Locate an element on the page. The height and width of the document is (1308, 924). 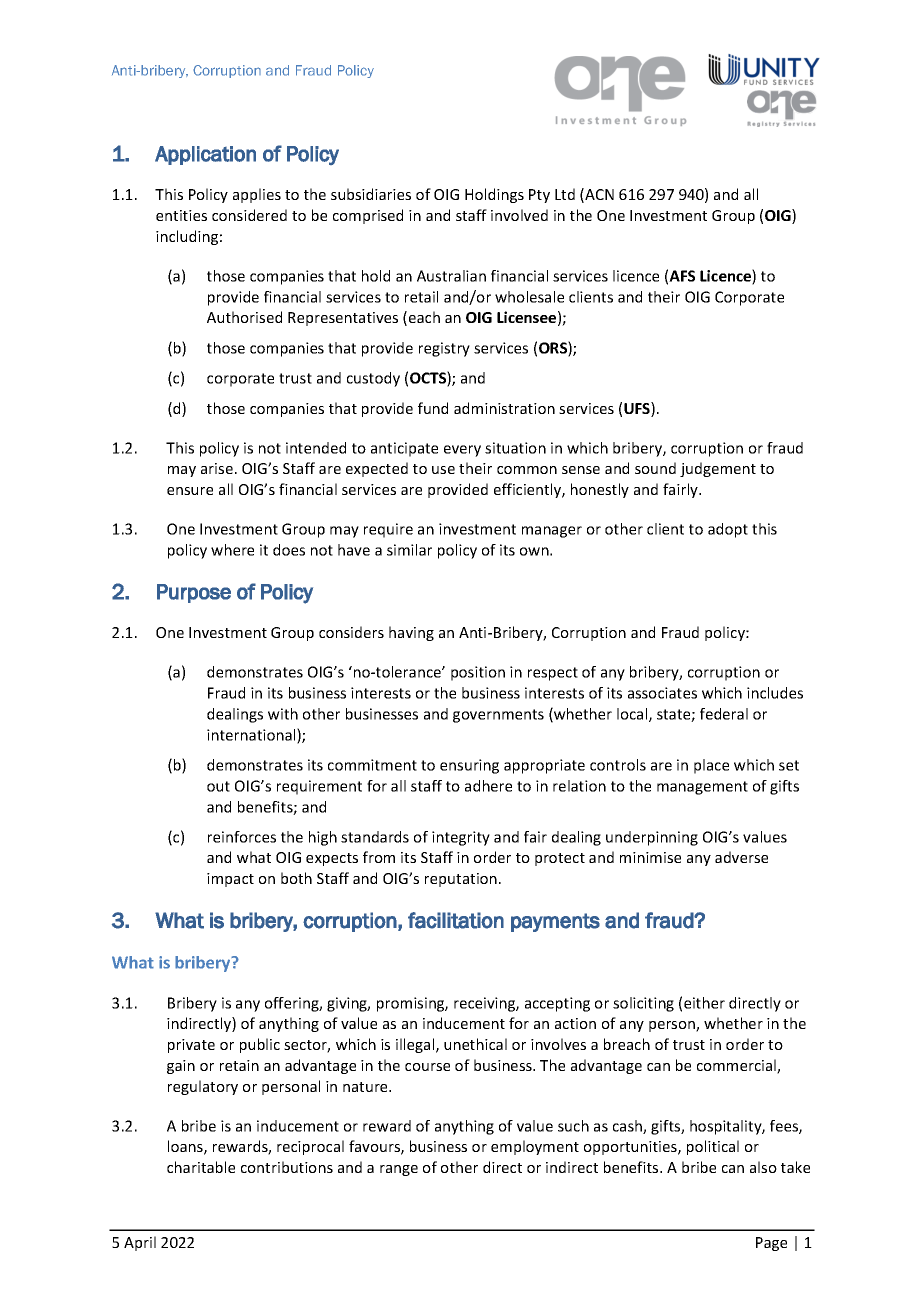
involved is located at coordinates (519, 215).
